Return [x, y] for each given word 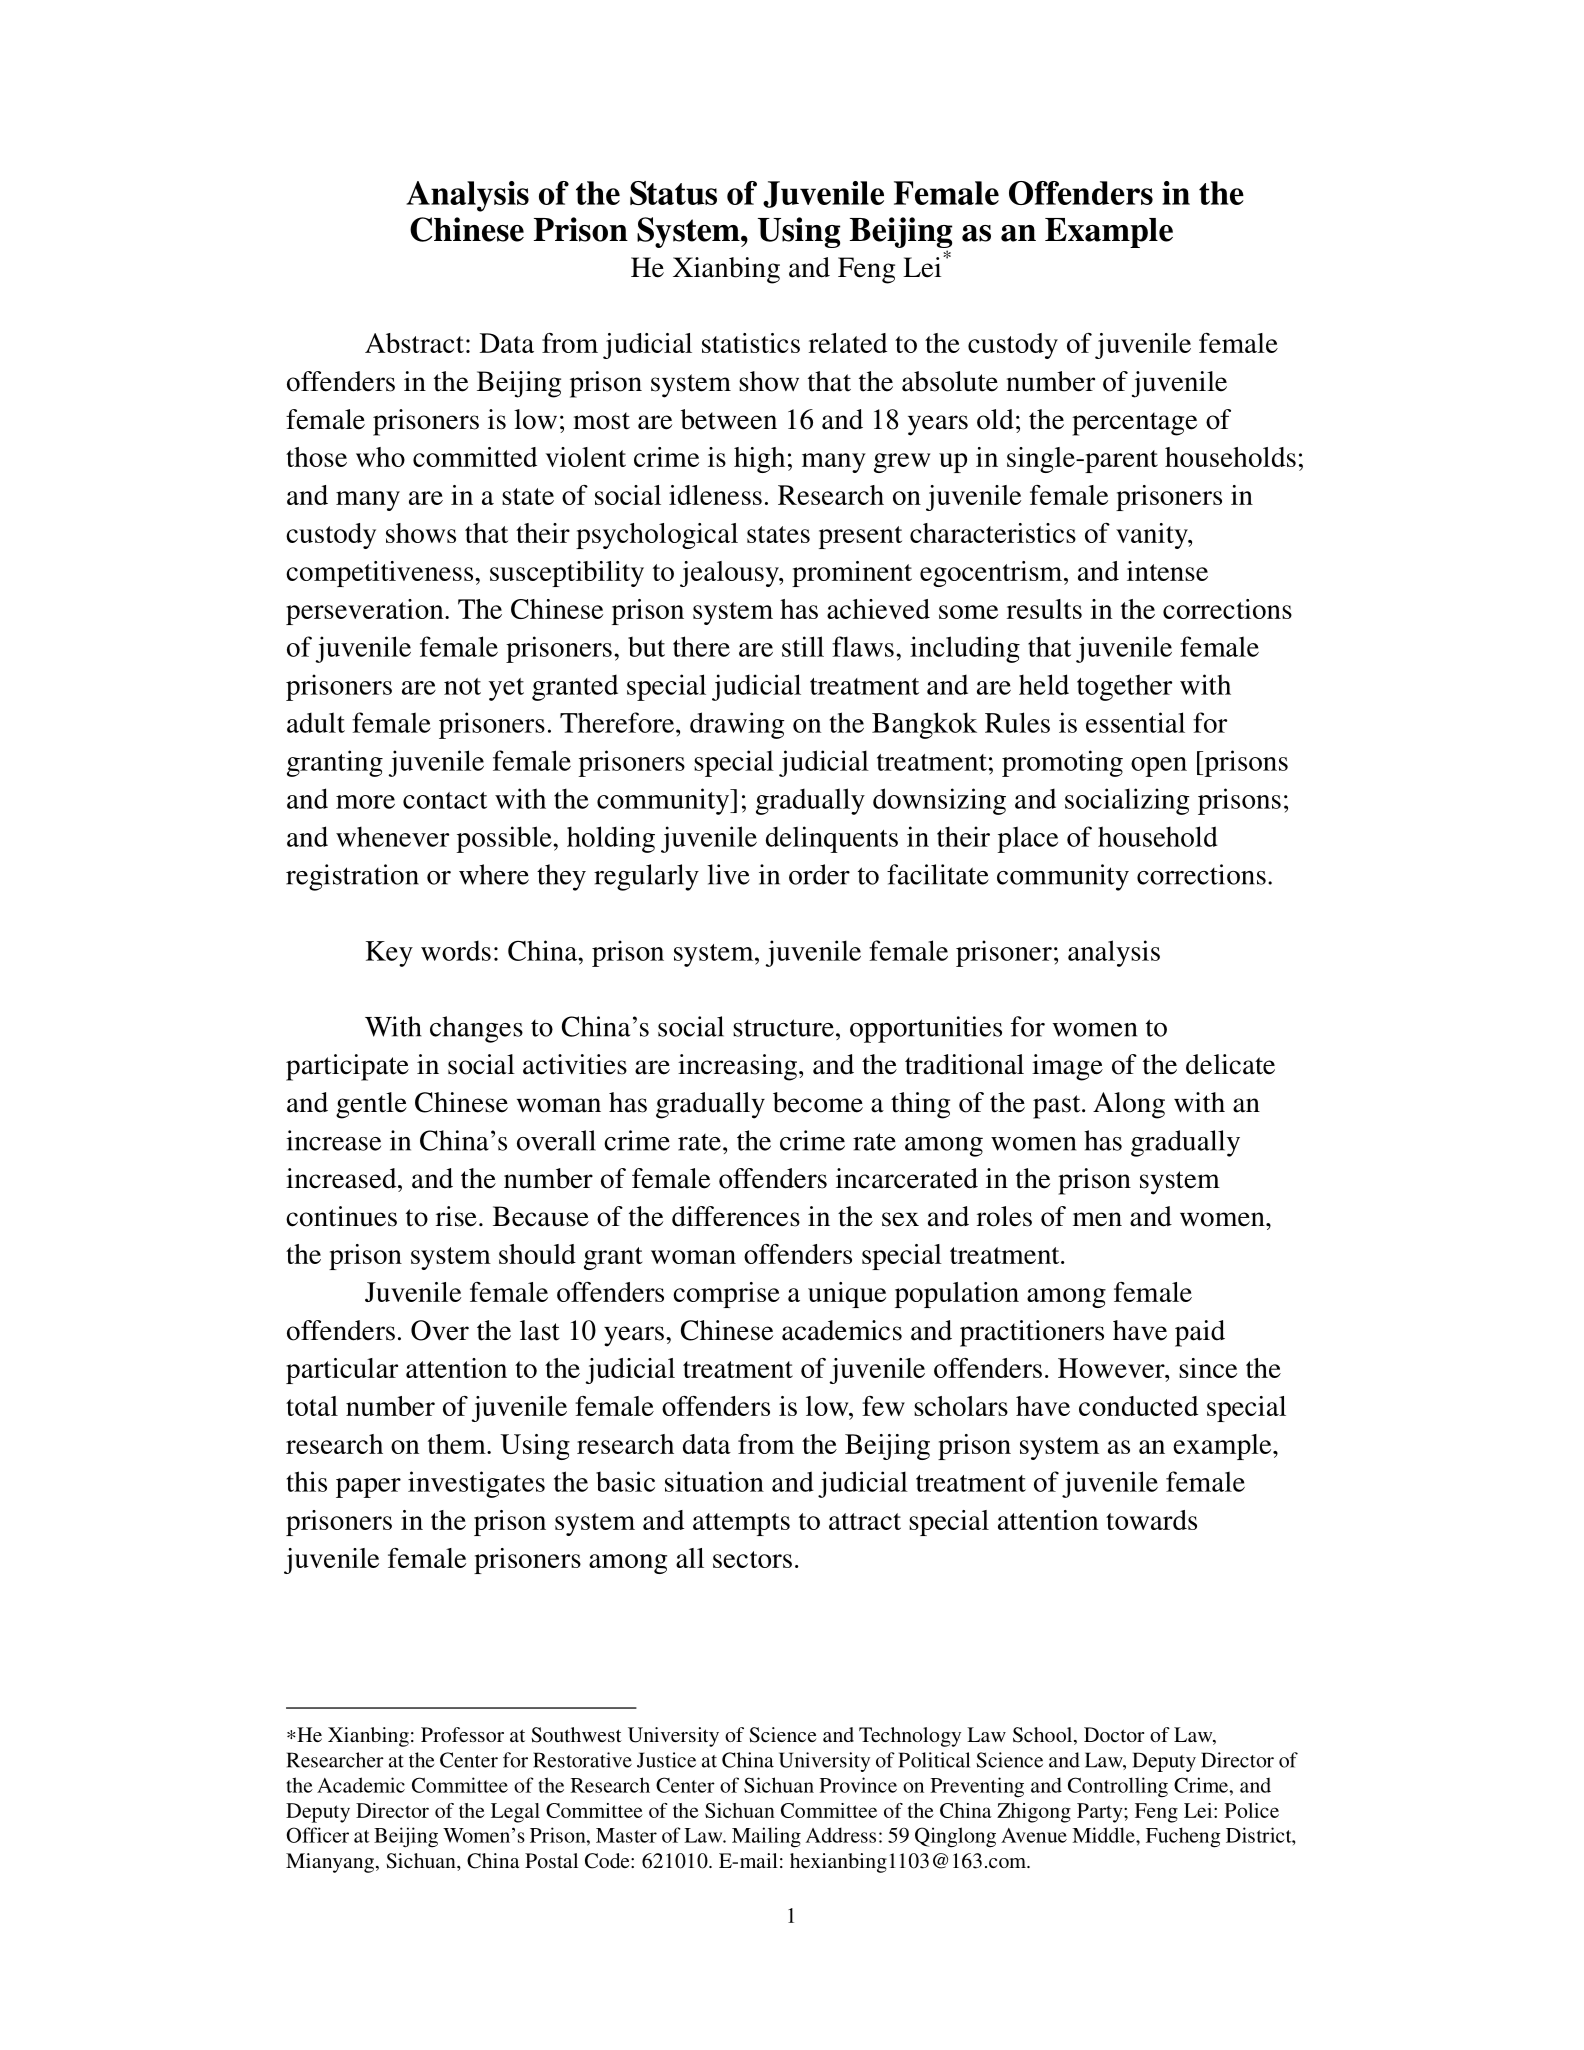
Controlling [1118, 1787]
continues [341, 1216]
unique [847, 1295]
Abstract [414, 343]
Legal [515, 1813]
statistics [751, 343]
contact [445, 800]
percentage [1134, 424]
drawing [737, 725]
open [1159, 767]
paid [1200, 1333]
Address [840, 1835]
